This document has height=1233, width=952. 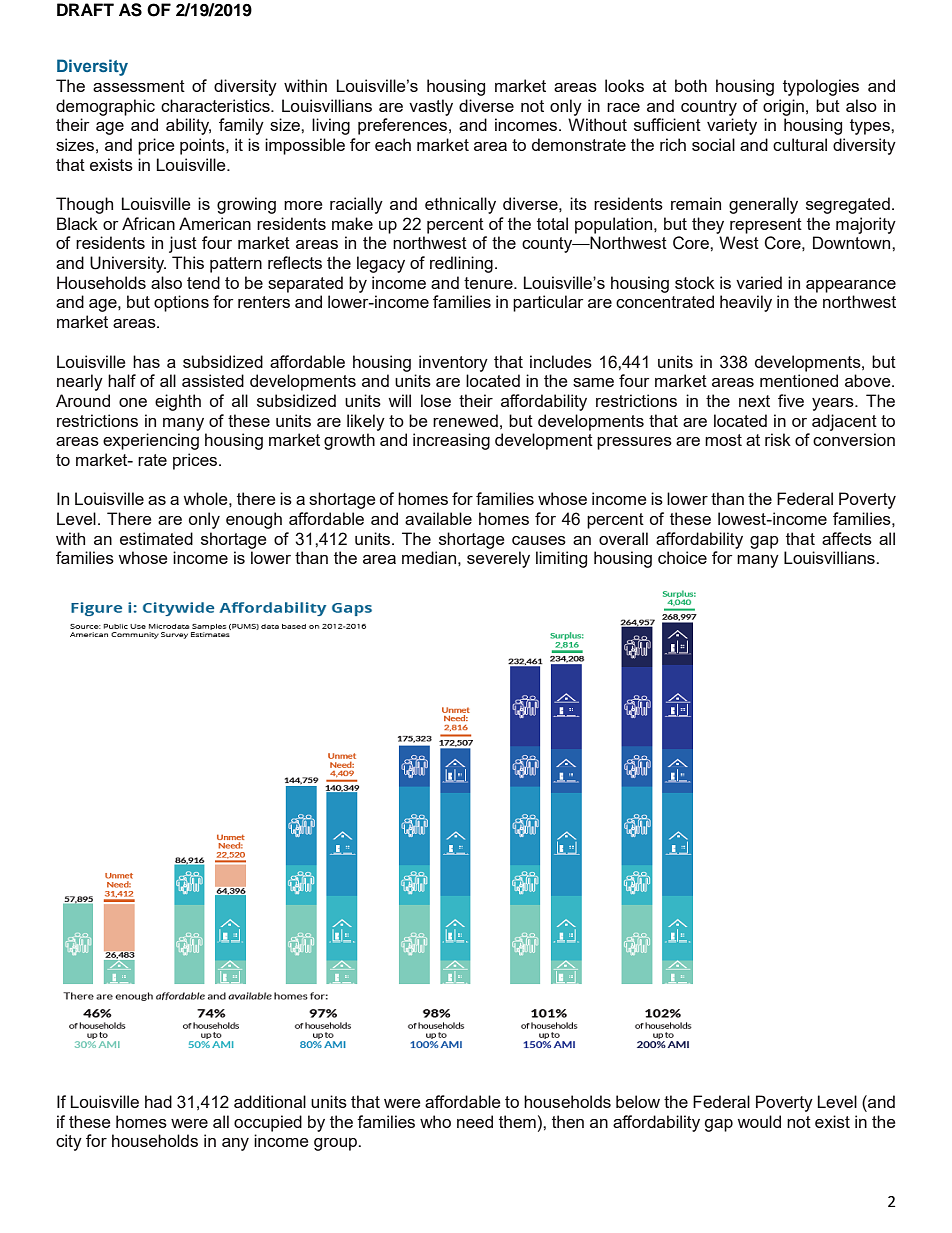 What do you see at coordinates (847, 538) in the document?
I see `affects` at bounding box center [847, 538].
